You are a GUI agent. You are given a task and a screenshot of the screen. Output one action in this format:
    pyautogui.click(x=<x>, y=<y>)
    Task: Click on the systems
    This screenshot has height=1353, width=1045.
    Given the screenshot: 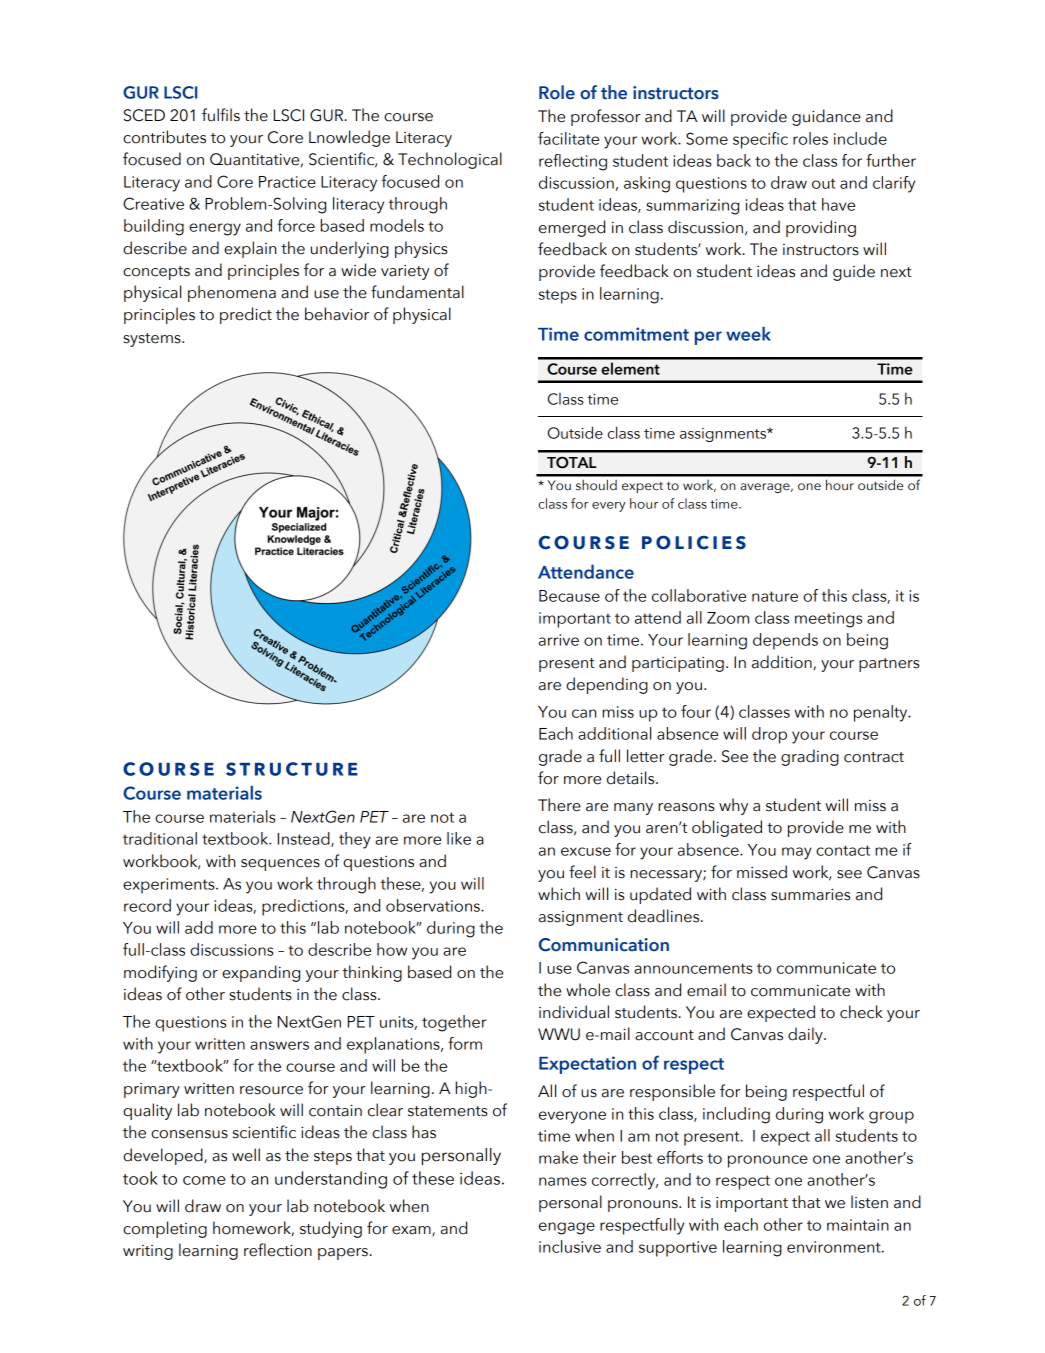 What is the action you would take?
    pyautogui.click(x=153, y=340)
